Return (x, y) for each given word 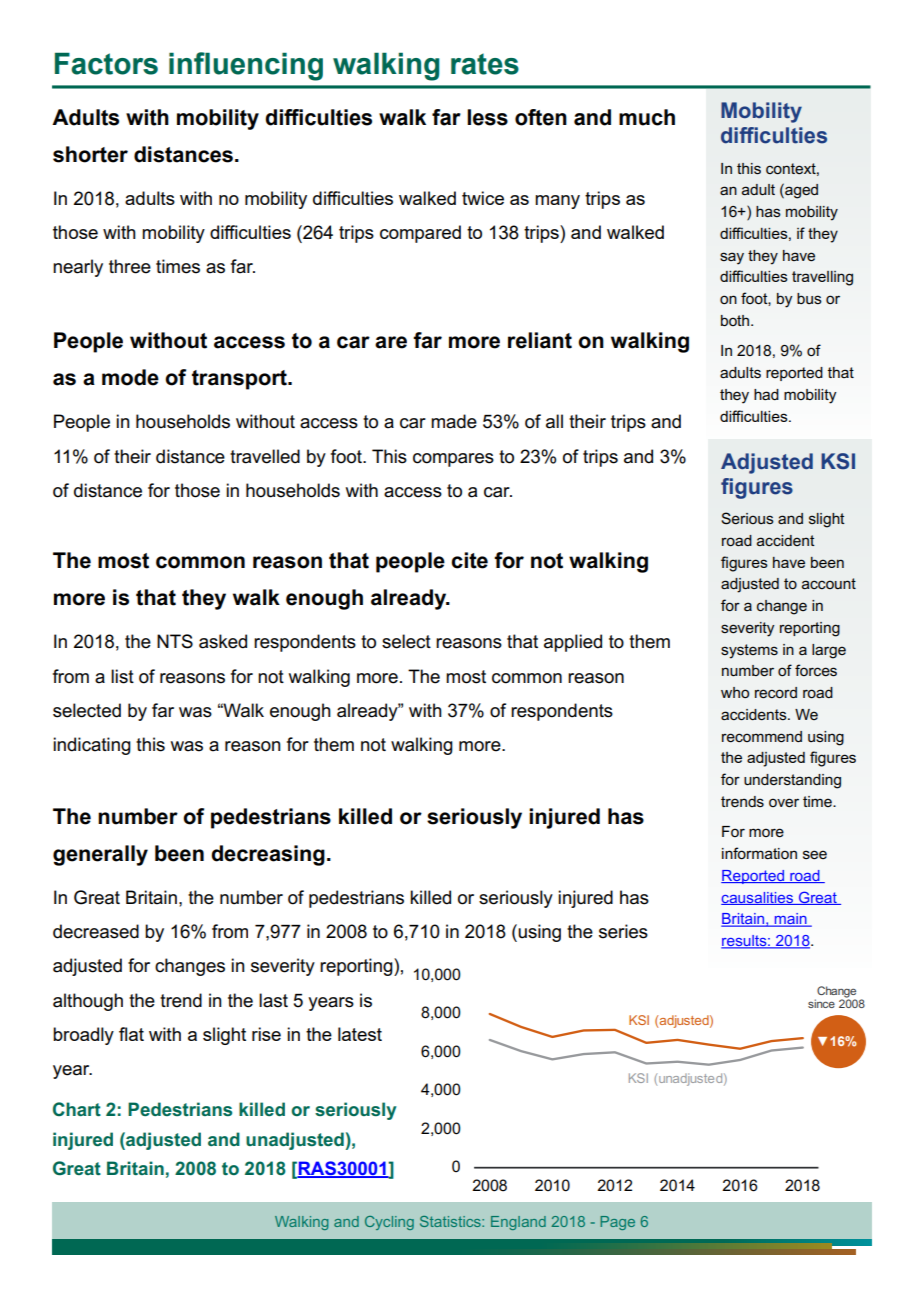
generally (100, 855)
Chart (77, 1109)
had (766, 394)
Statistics (451, 1221)
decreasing (268, 855)
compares (453, 460)
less (487, 117)
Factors (106, 63)
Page (617, 1223)
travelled (265, 456)
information (759, 853)
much (647, 117)
